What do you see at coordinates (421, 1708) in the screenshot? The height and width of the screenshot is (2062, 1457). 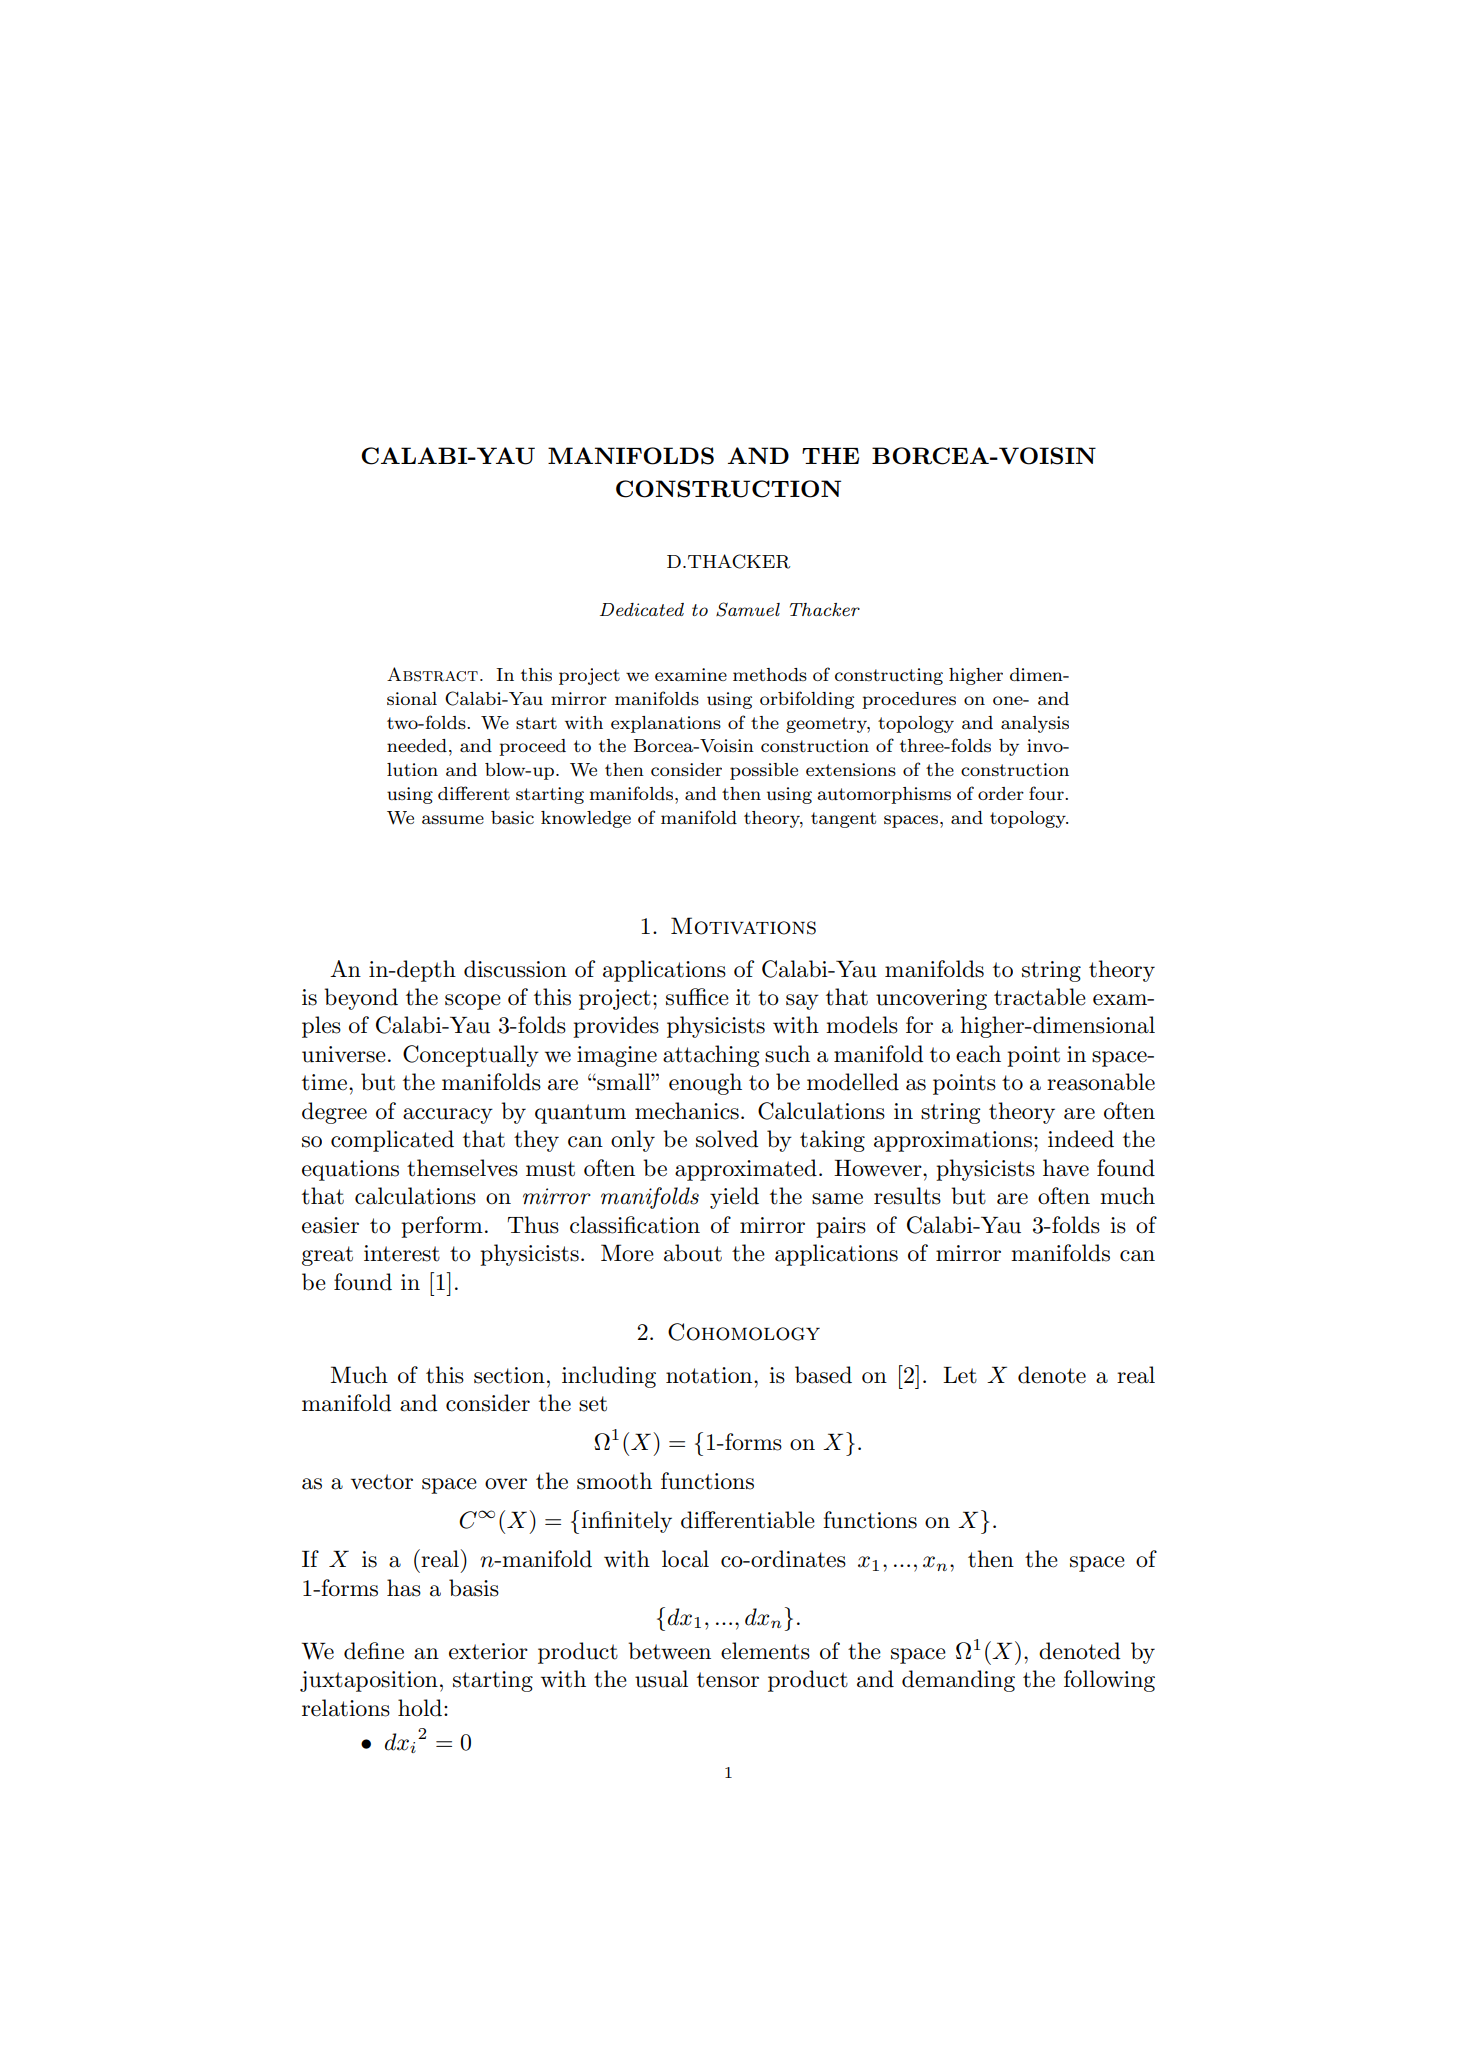 I see `hold` at bounding box center [421, 1708].
